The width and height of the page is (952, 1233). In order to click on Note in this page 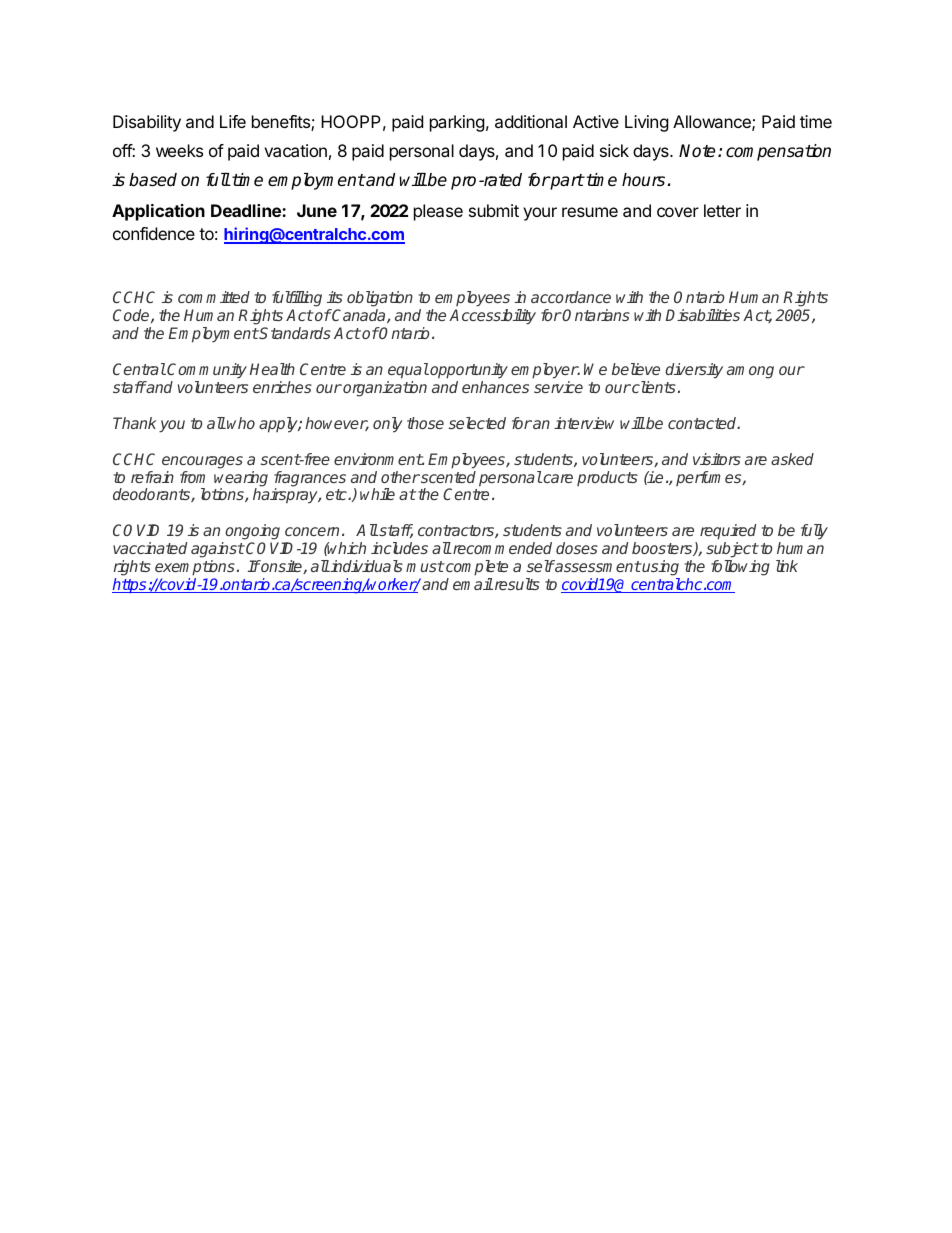, I will do `click(697, 151)`.
